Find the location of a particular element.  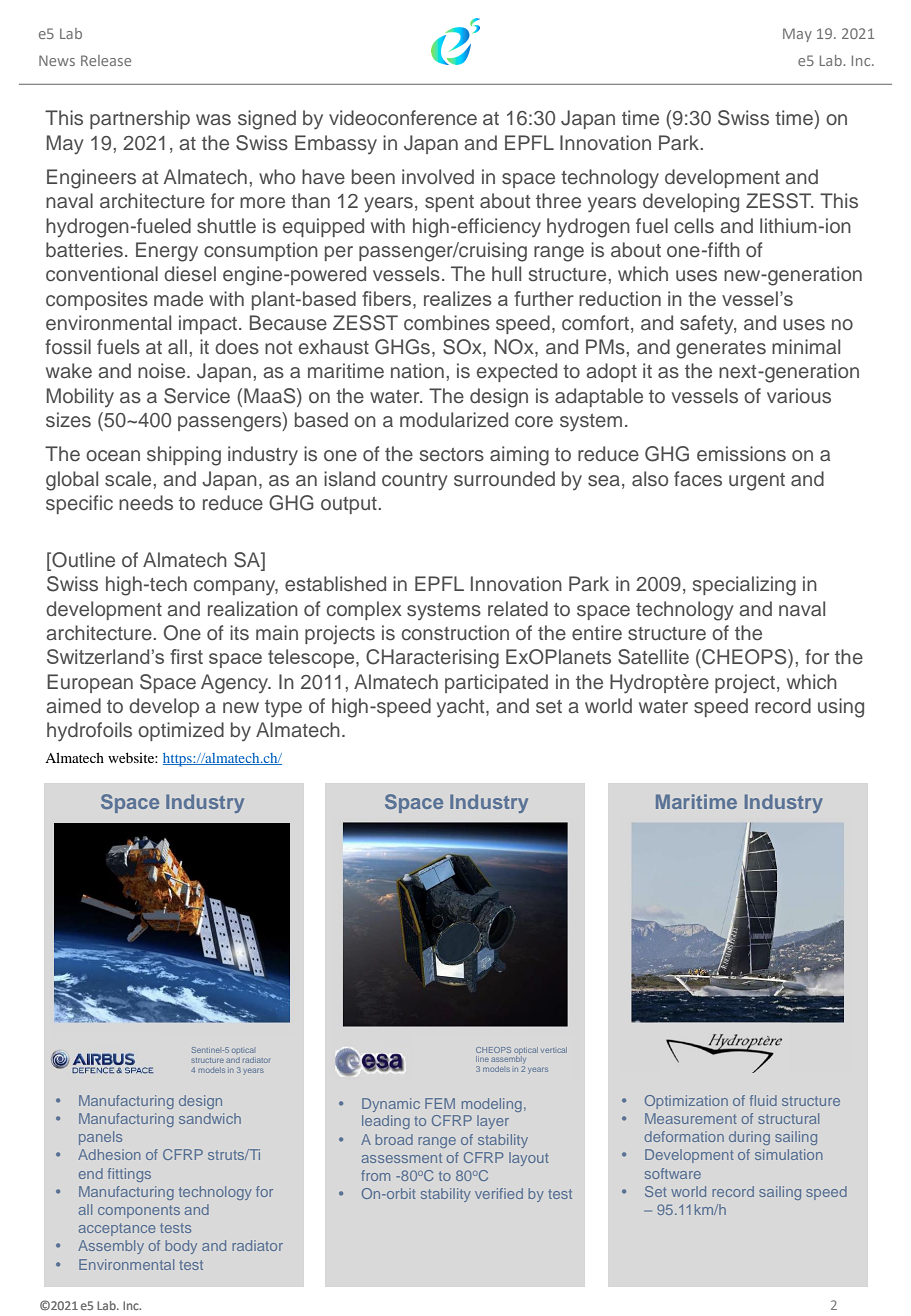

specializing is located at coordinates (744, 586).
